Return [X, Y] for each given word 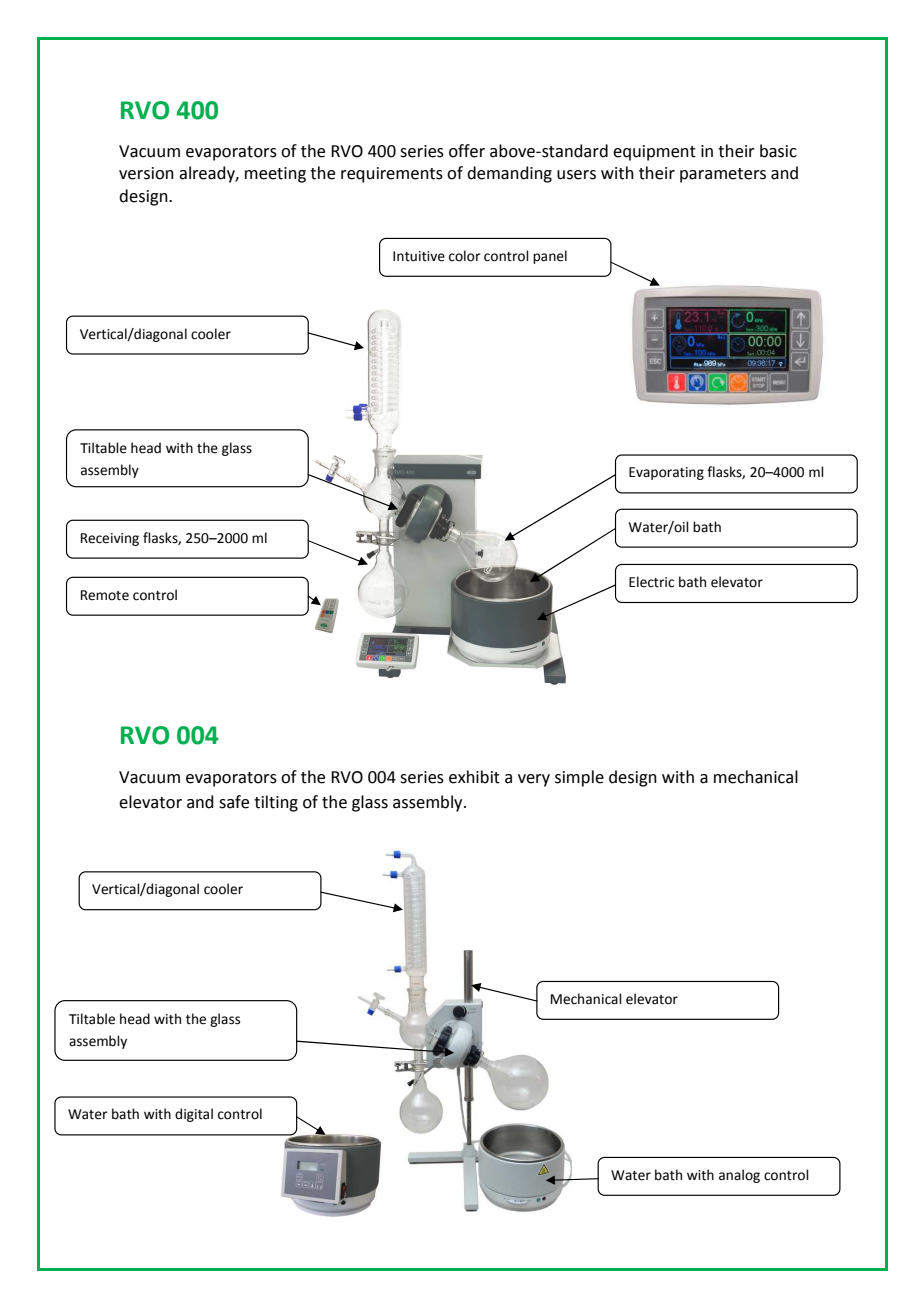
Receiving [110, 539]
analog [739, 1176]
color [465, 256]
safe [234, 802]
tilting [276, 803]
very [534, 780]
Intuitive [419, 256]
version [146, 173]
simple [579, 778]
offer [467, 151]
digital [194, 1115]
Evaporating [666, 473]
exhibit [474, 777]
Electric [651, 582]
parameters [723, 175]
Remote [105, 595]
